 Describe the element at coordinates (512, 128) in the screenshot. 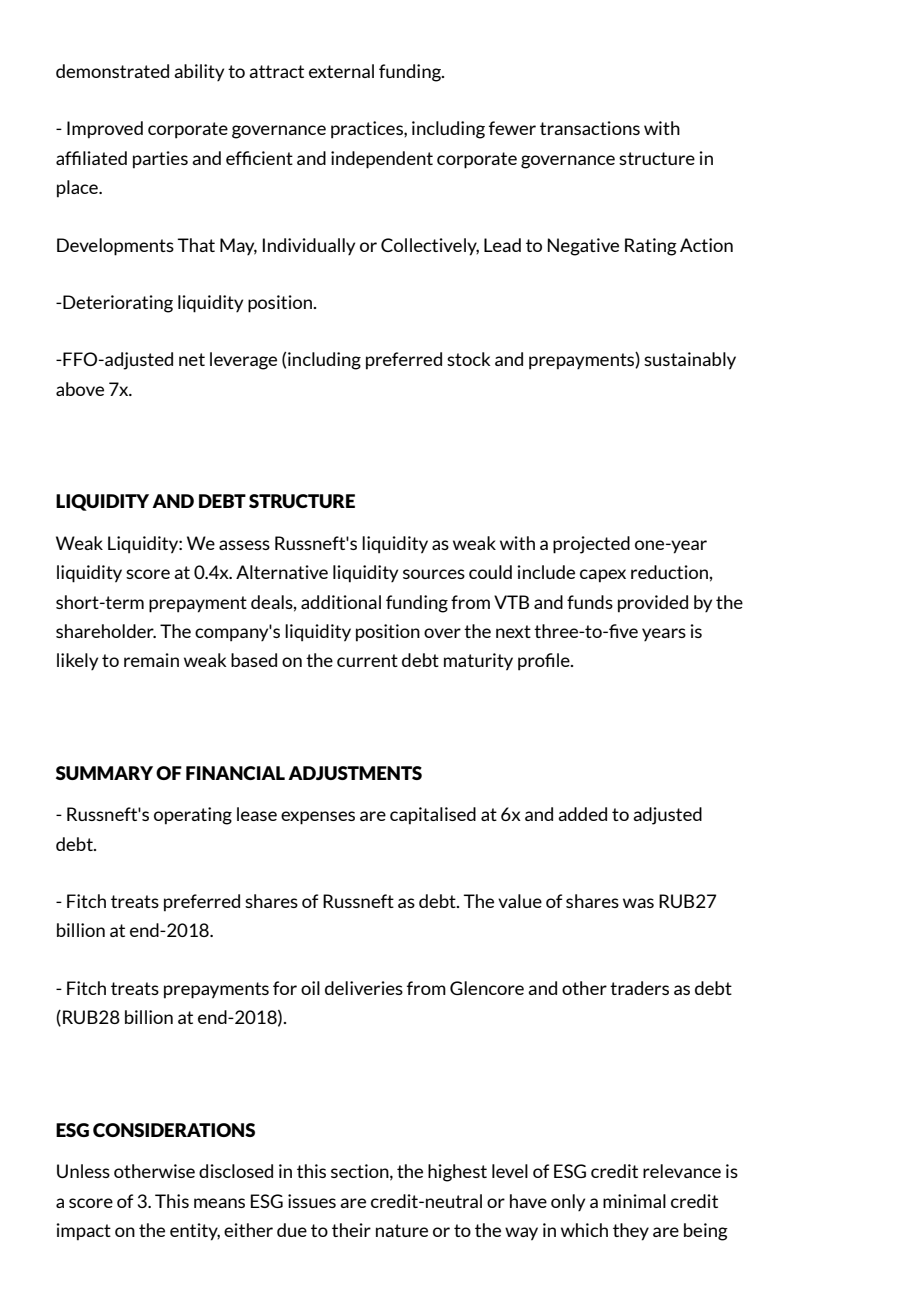

I see `fewer` at that location.
